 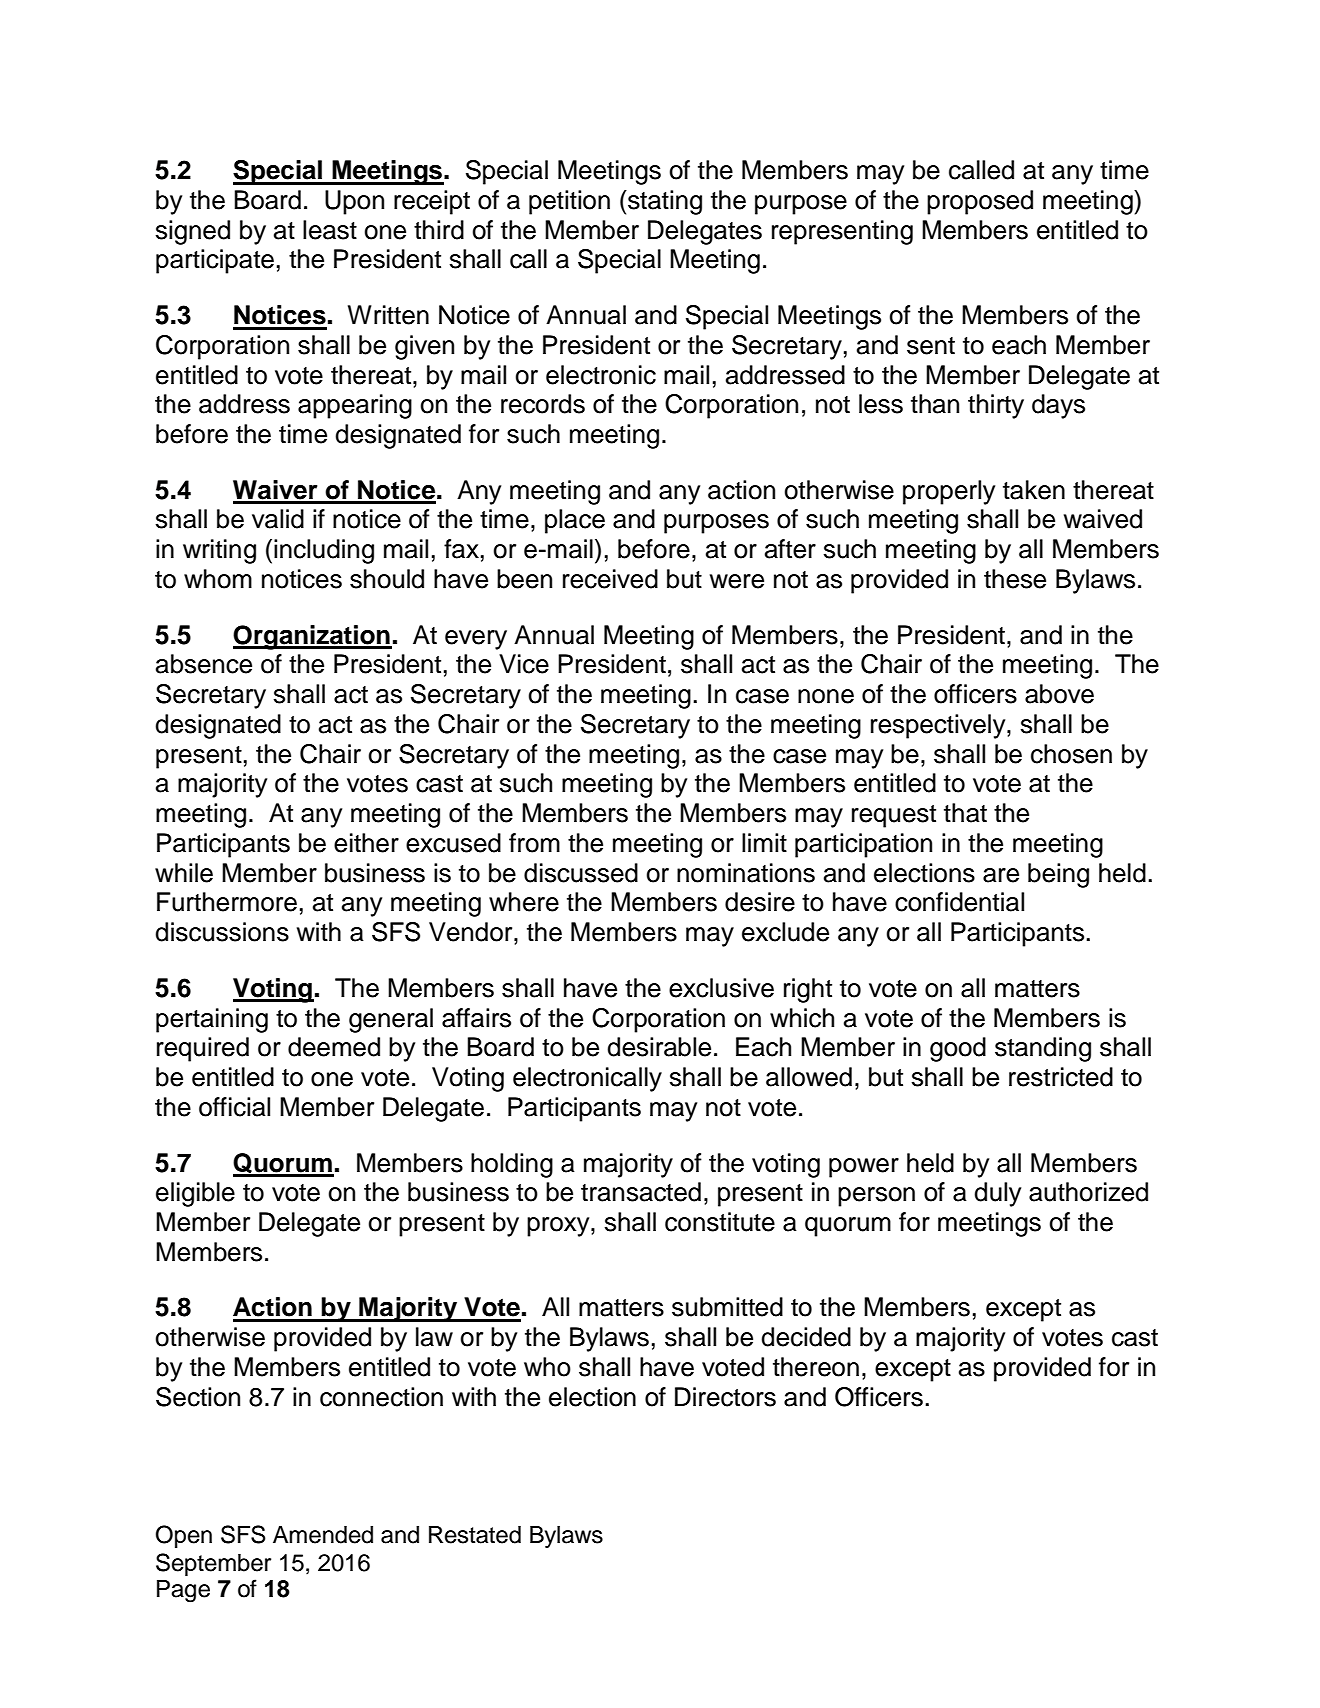 I want to click on received, so click(x=610, y=579).
